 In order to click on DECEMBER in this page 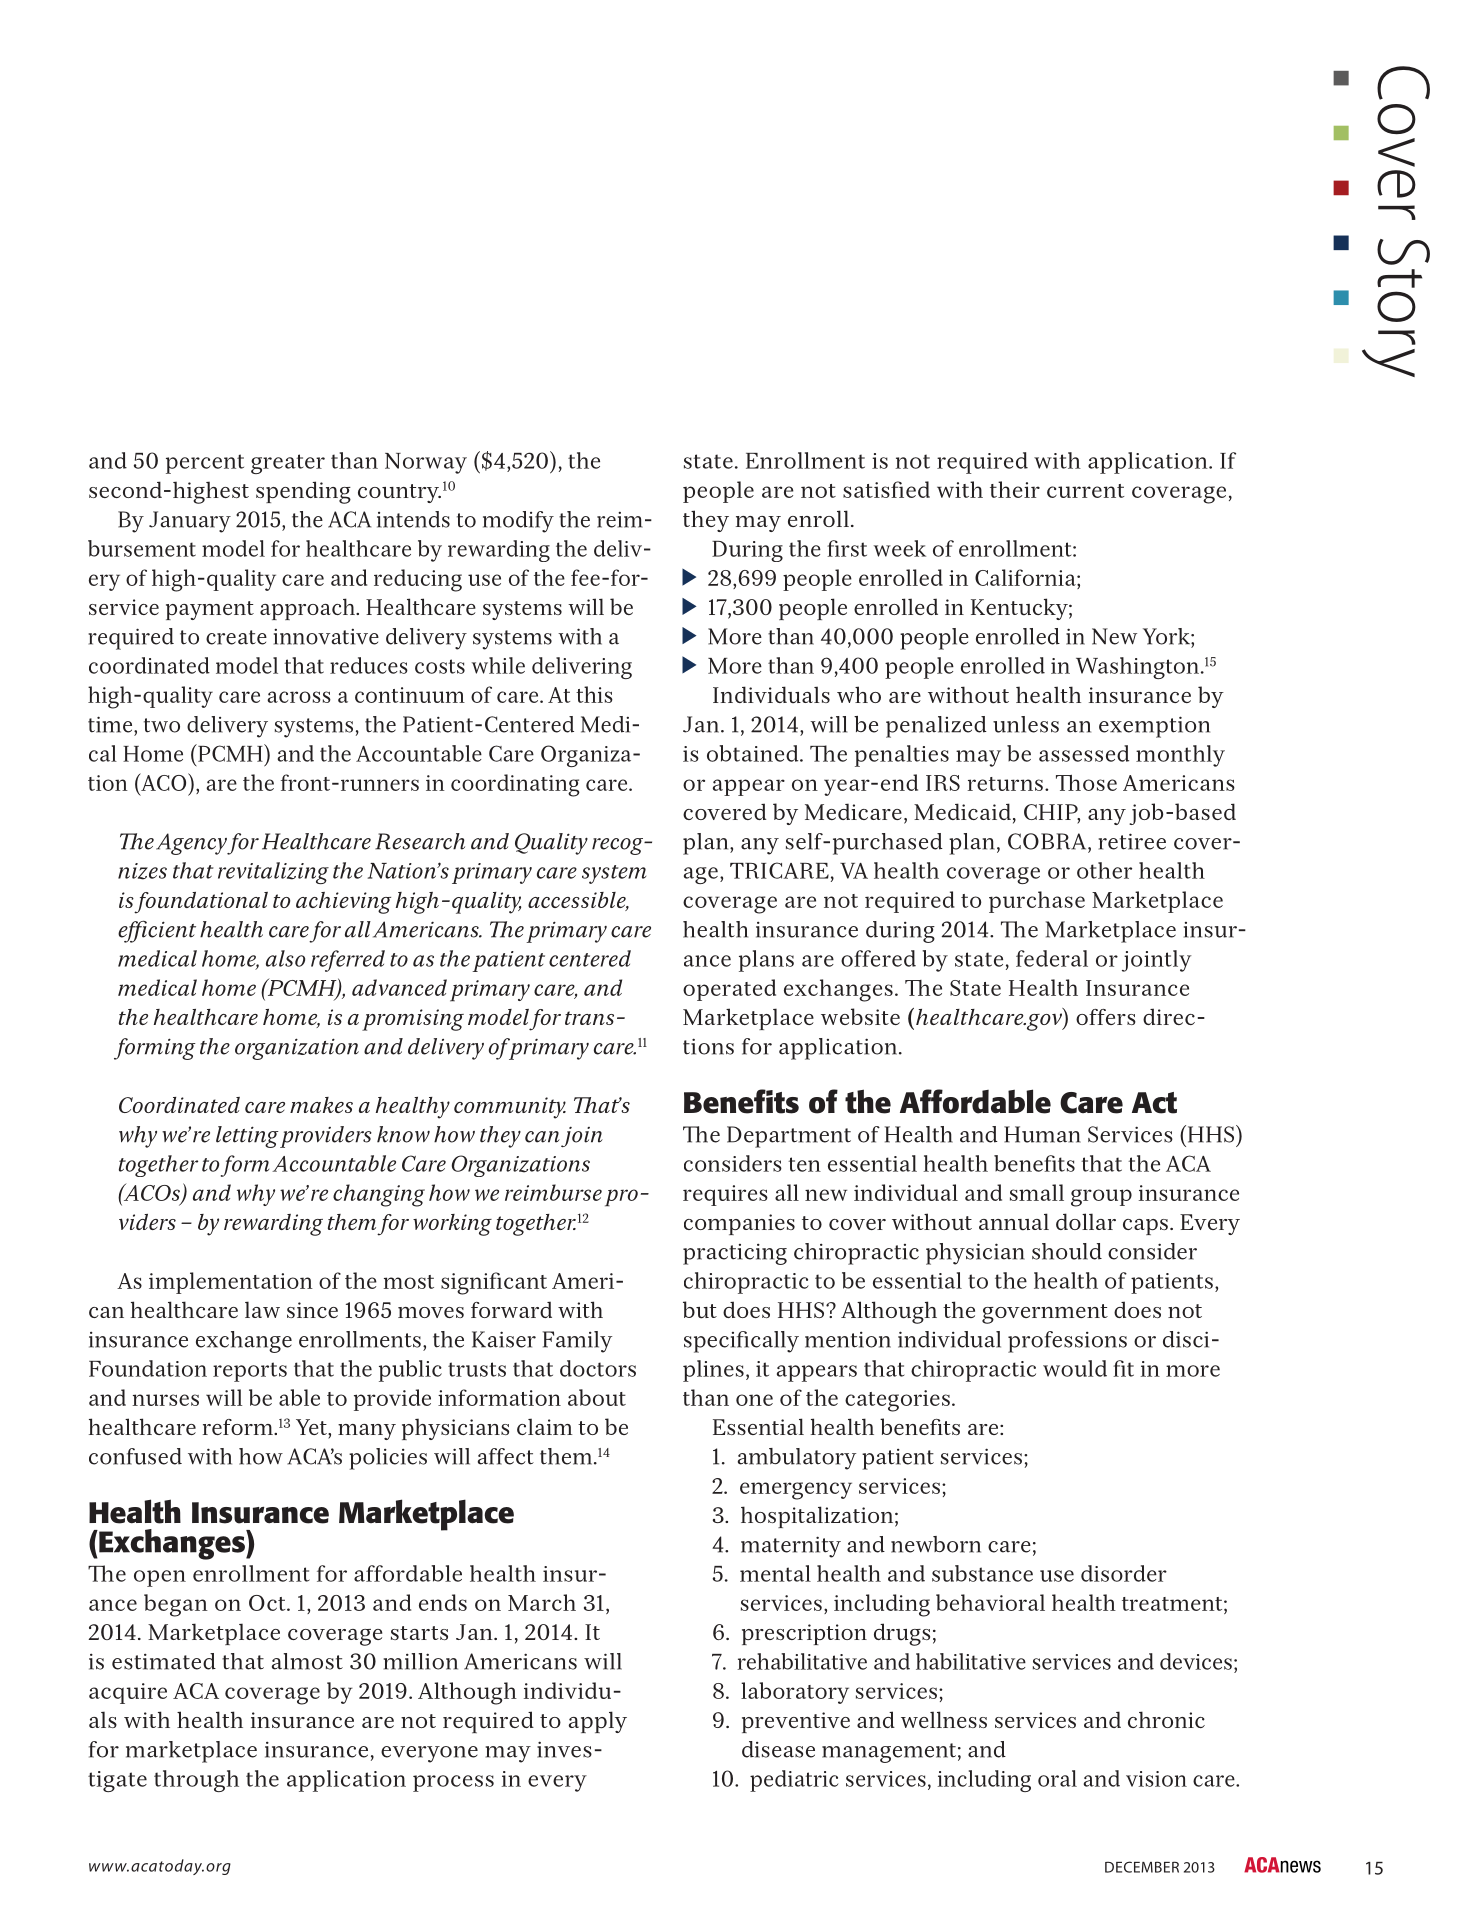, I will do `click(1142, 1867)`.
